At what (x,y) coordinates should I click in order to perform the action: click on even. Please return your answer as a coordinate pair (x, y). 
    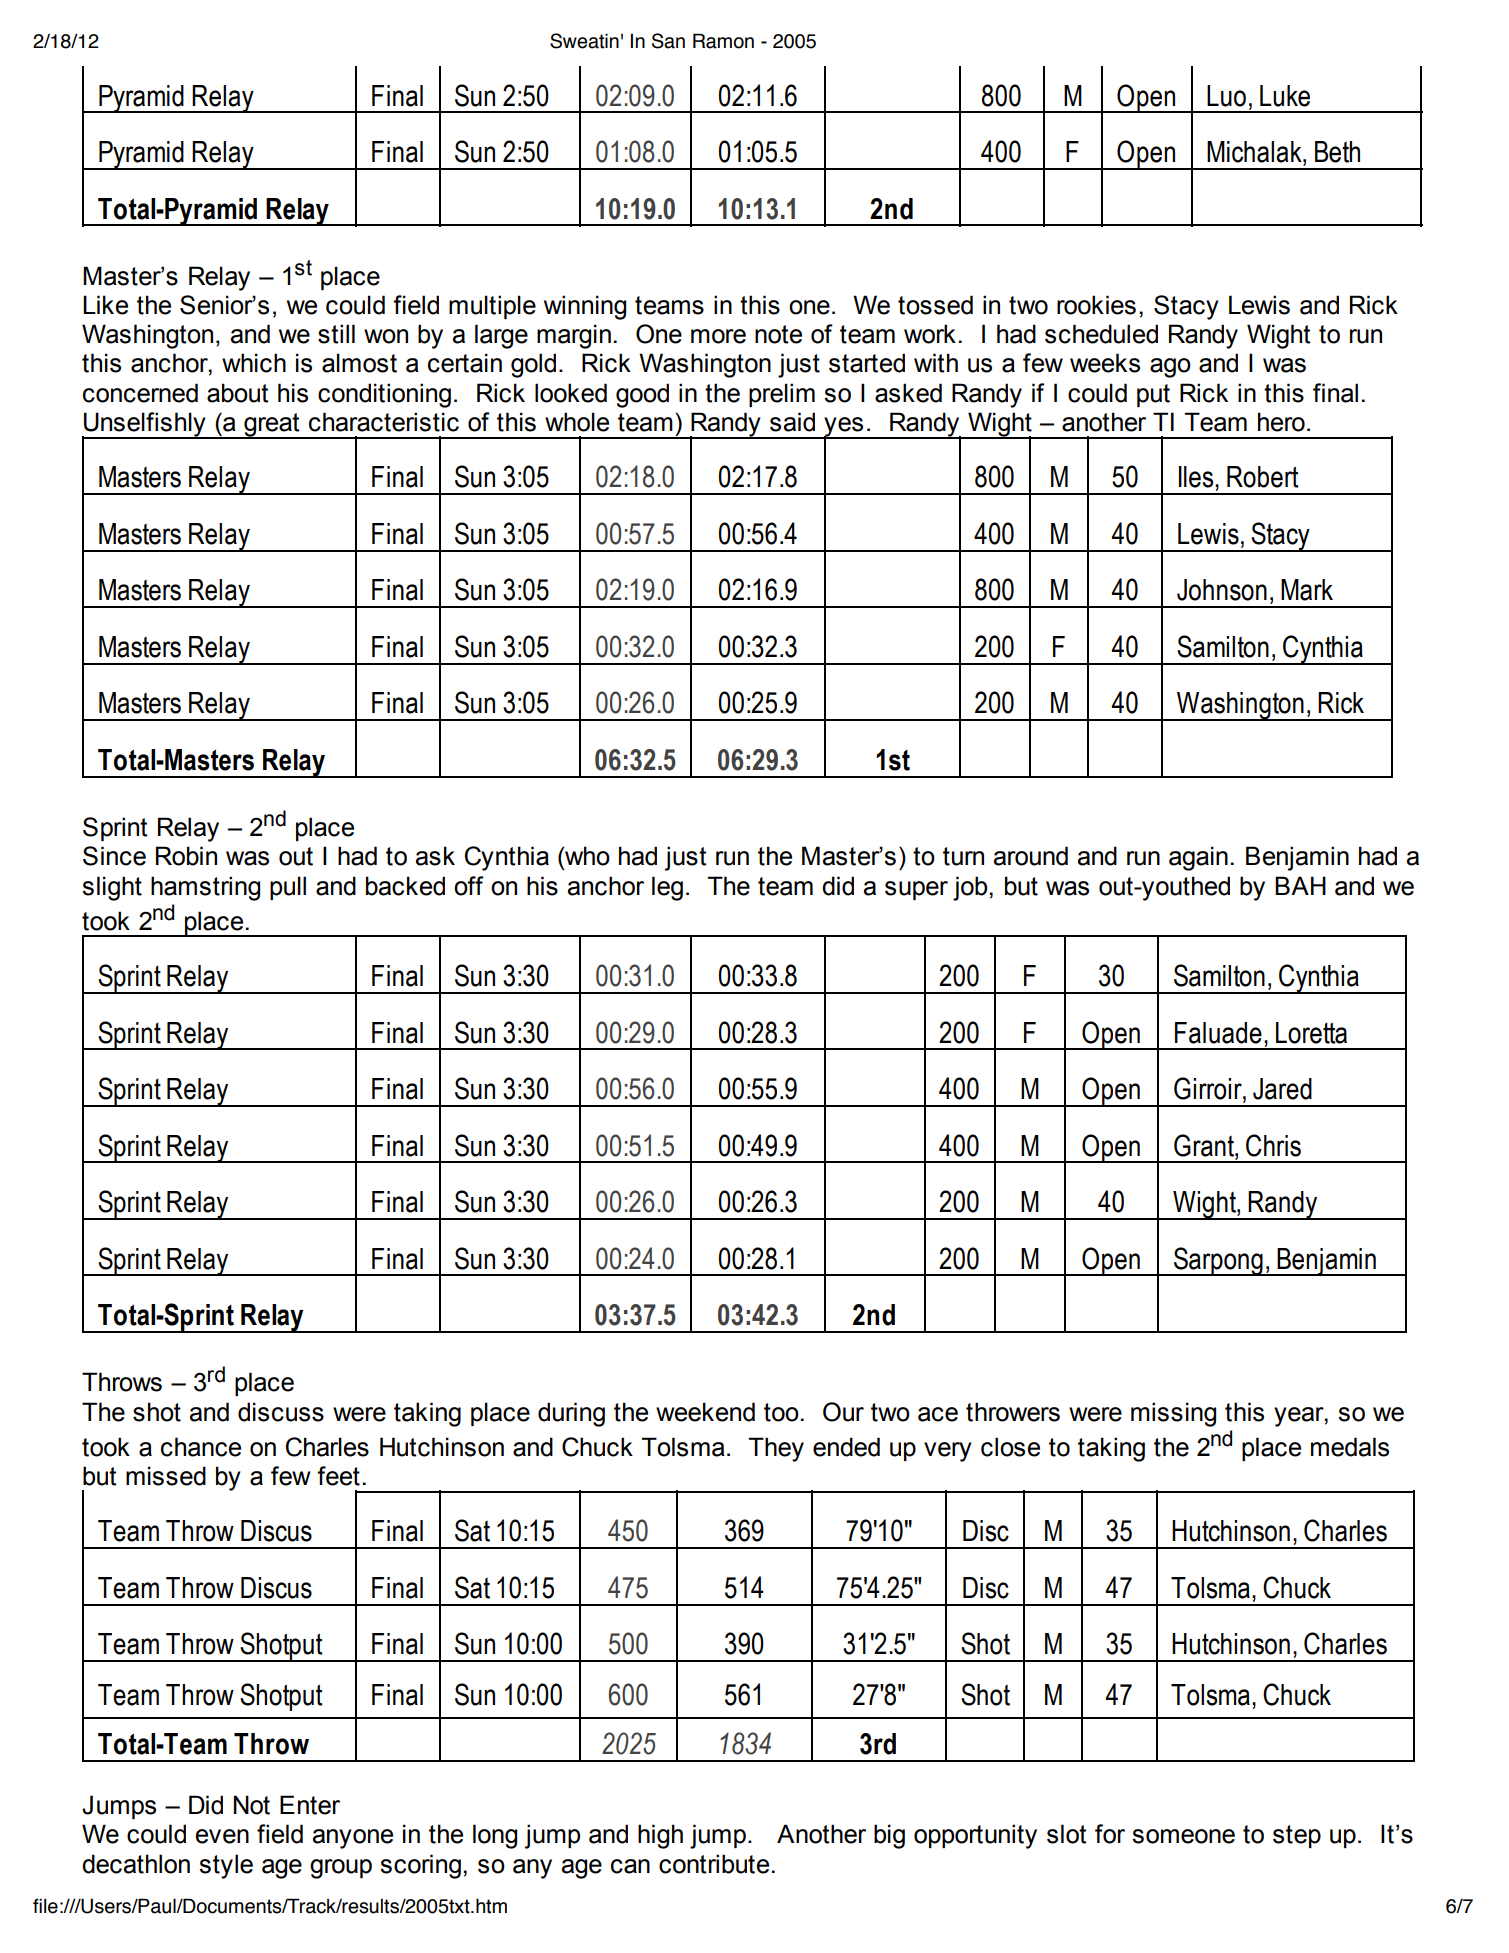
    Looking at the image, I should click on (222, 1836).
